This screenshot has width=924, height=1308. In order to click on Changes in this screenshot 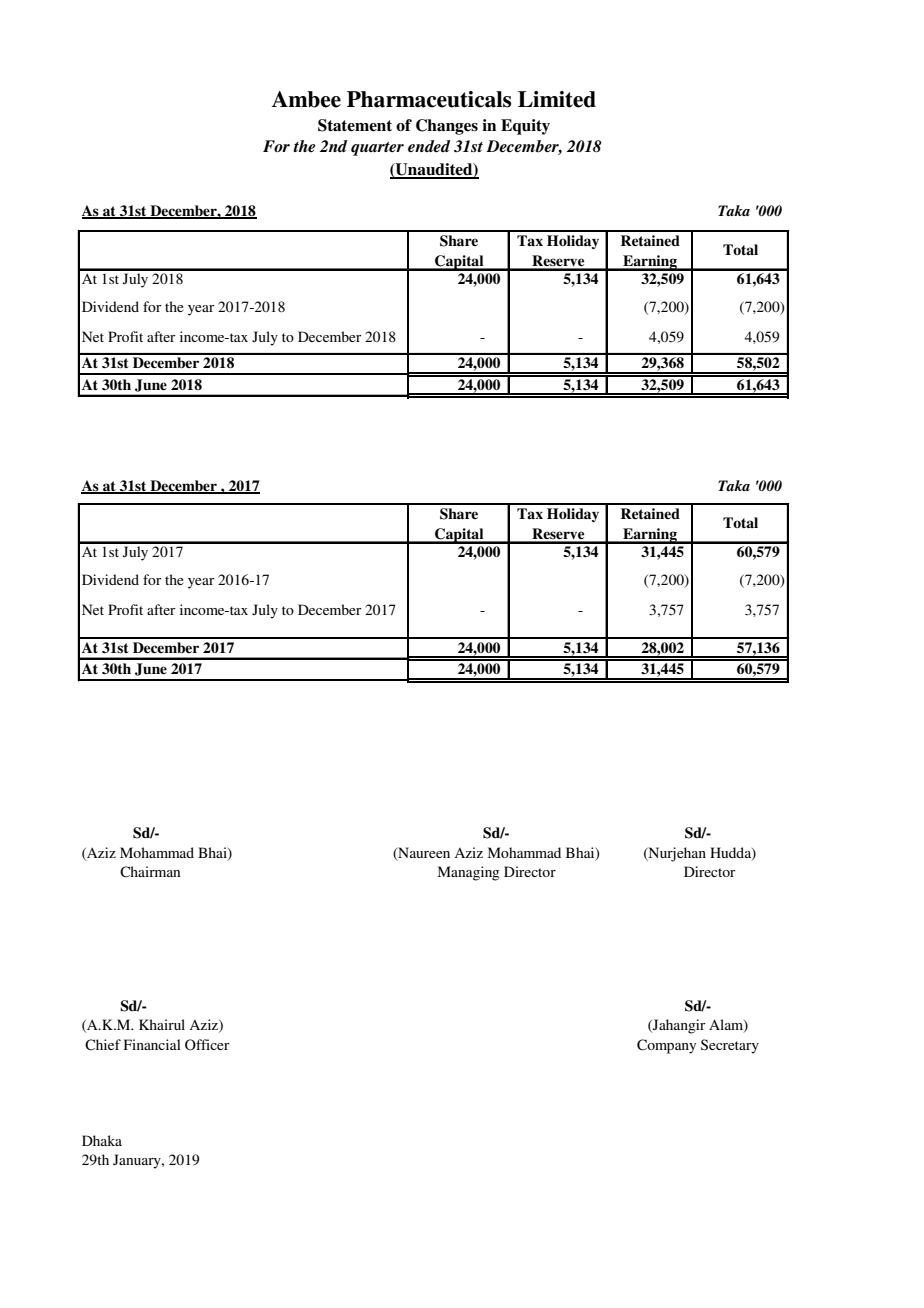, I will do `click(447, 127)`.
